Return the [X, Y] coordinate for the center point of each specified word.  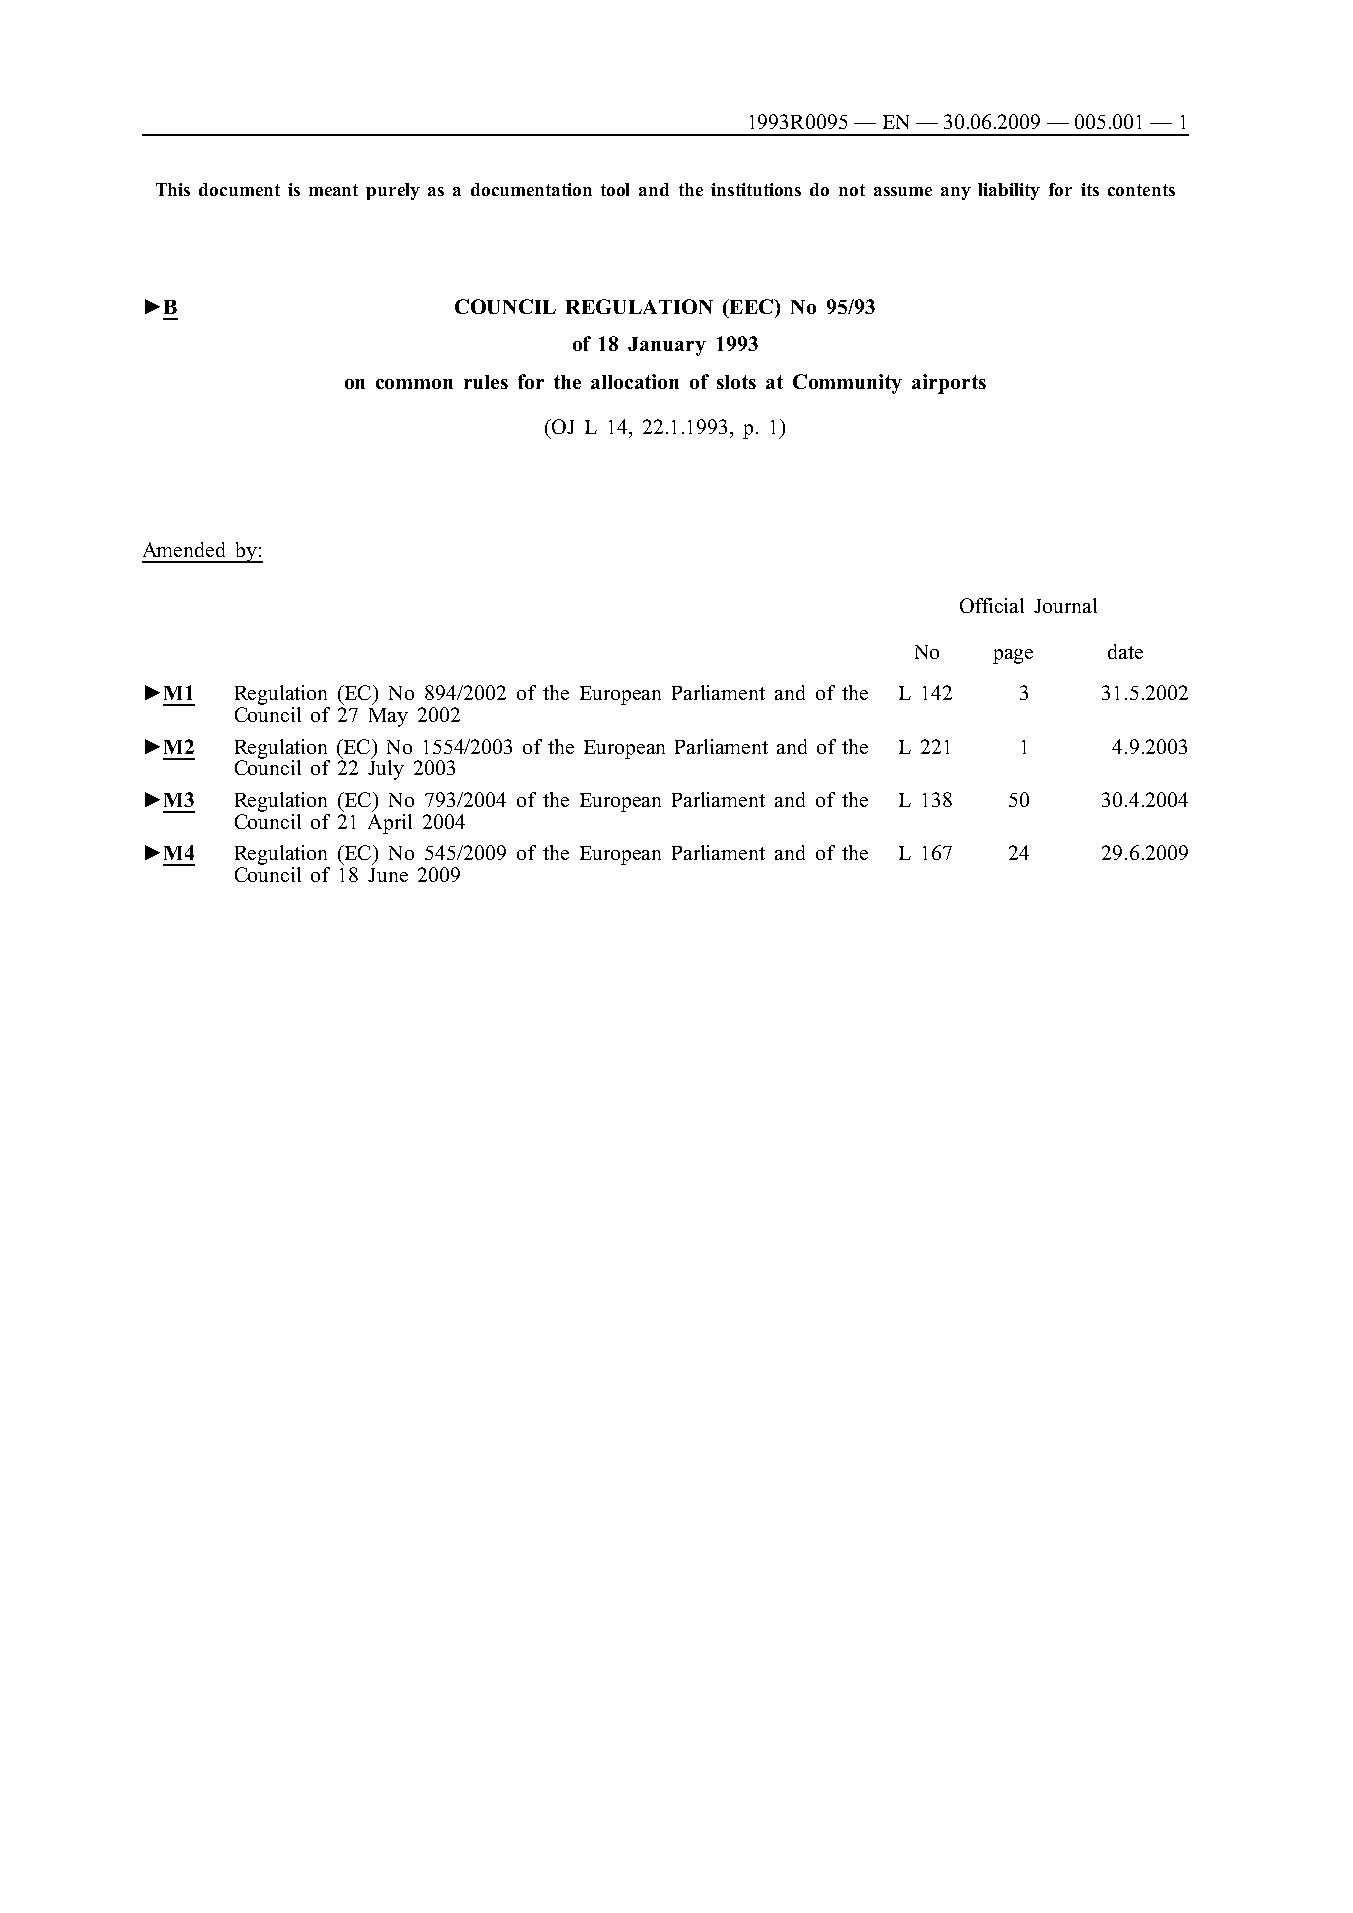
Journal [1065, 605]
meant [333, 190]
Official [992, 605]
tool [615, 189]
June [388, 875]
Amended [184, 549]
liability [1009, 191]
